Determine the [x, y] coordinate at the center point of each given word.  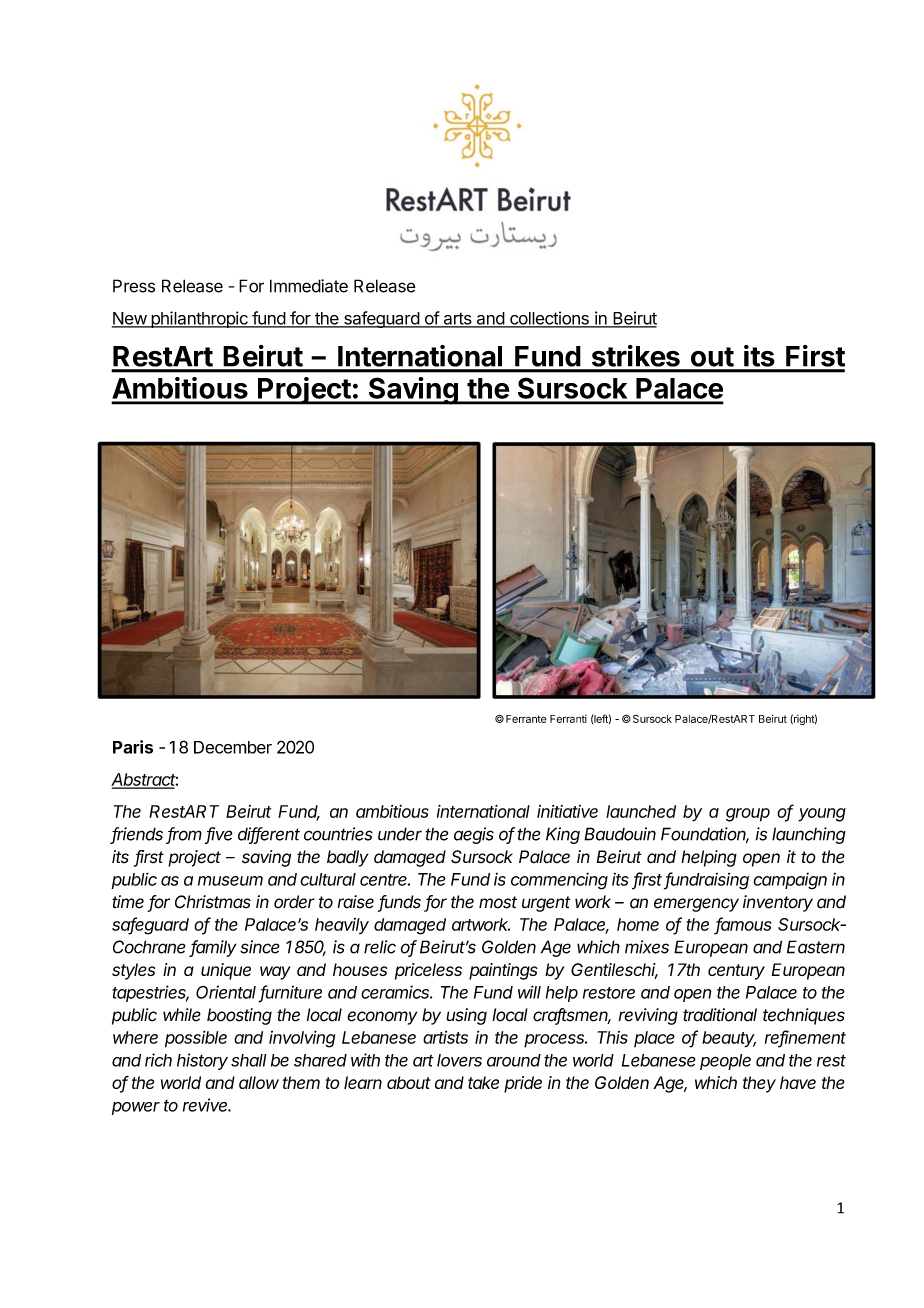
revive [207, 1105]
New [130, 319]
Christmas [213, 902]
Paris [133, 747]
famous [744, 925]
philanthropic [199, 319]
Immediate [309, 286]
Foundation [705, 835]
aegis [474, 835]
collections [549, 319]
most [498, 902]
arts [457, 319]
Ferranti [568, 719]
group [748, 815]
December [233, 747]
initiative [567, 811]
